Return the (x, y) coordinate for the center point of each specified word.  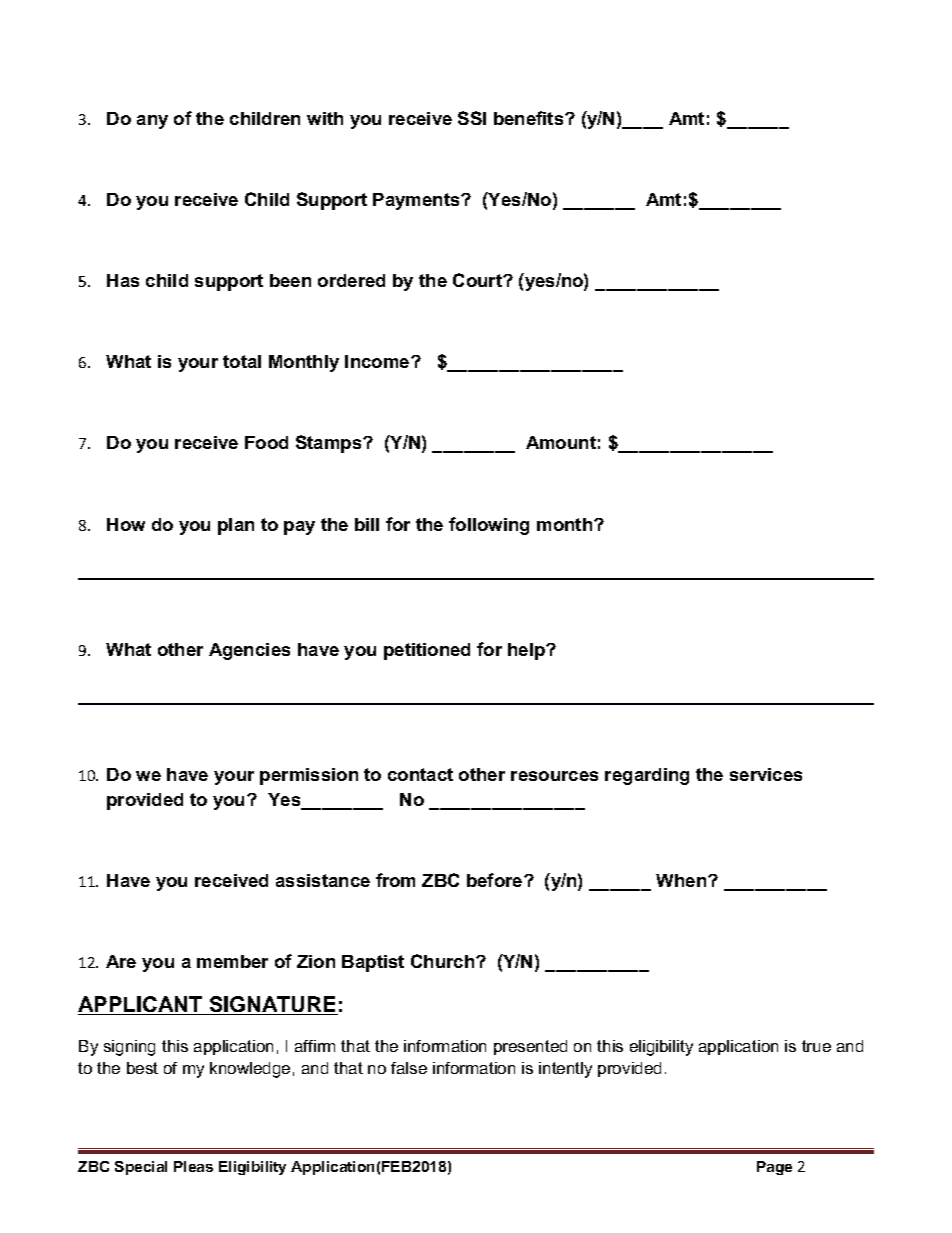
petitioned (427, 651)
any (152, 122)
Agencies (249, 651)
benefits (530, 118)
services (766, 774)
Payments (417, 201)
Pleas (193, 1166)
